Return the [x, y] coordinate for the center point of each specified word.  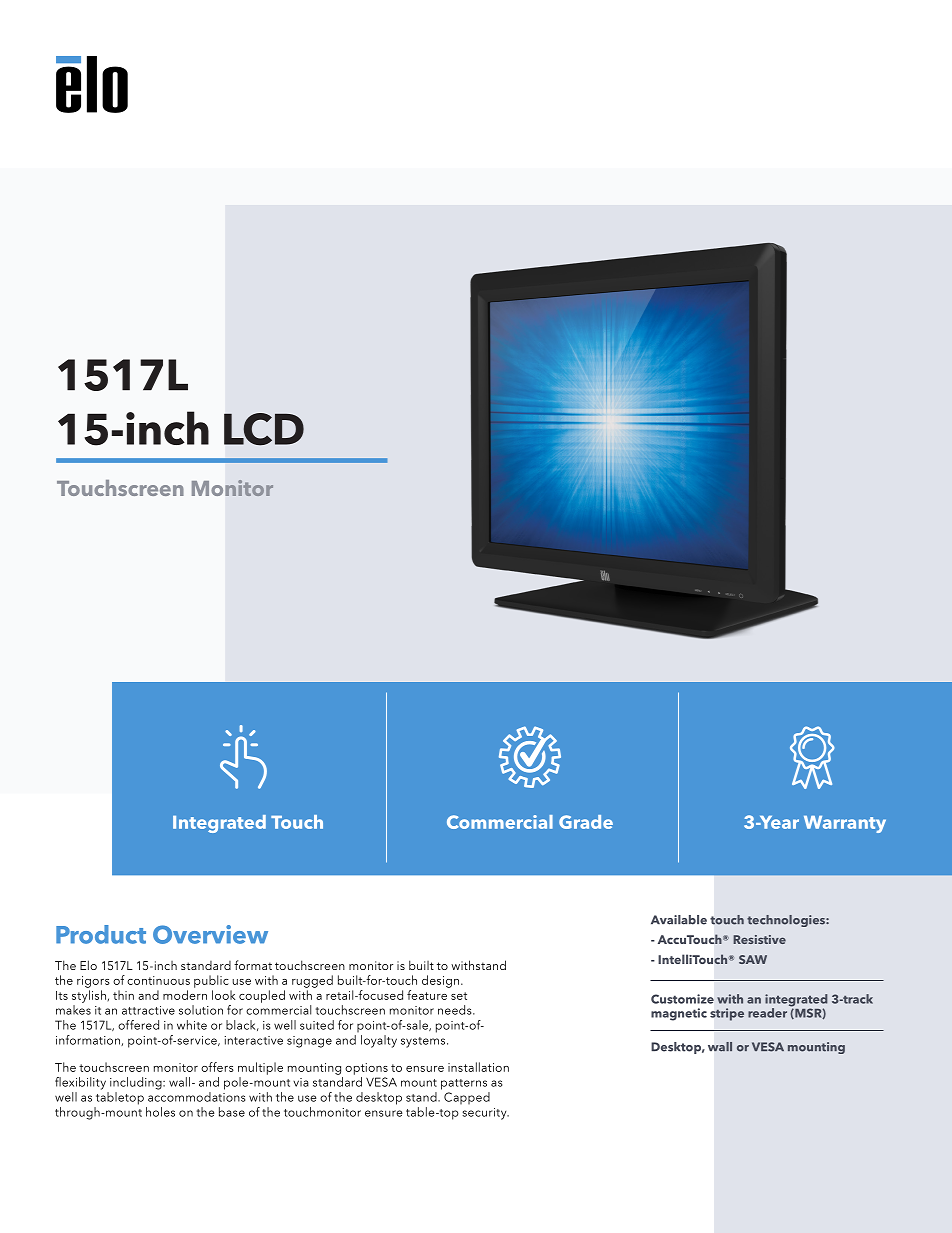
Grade [586, 822]
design [440, 981]
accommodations [196, 1097]
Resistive [759, 939]
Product [101, 934]
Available [679, 920]
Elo [88, 965]
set [459, 996]
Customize [682, 999]
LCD [264, 429]
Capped [467, 1098]
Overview [210, 934]
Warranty [845, 824]
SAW [753, 959]
